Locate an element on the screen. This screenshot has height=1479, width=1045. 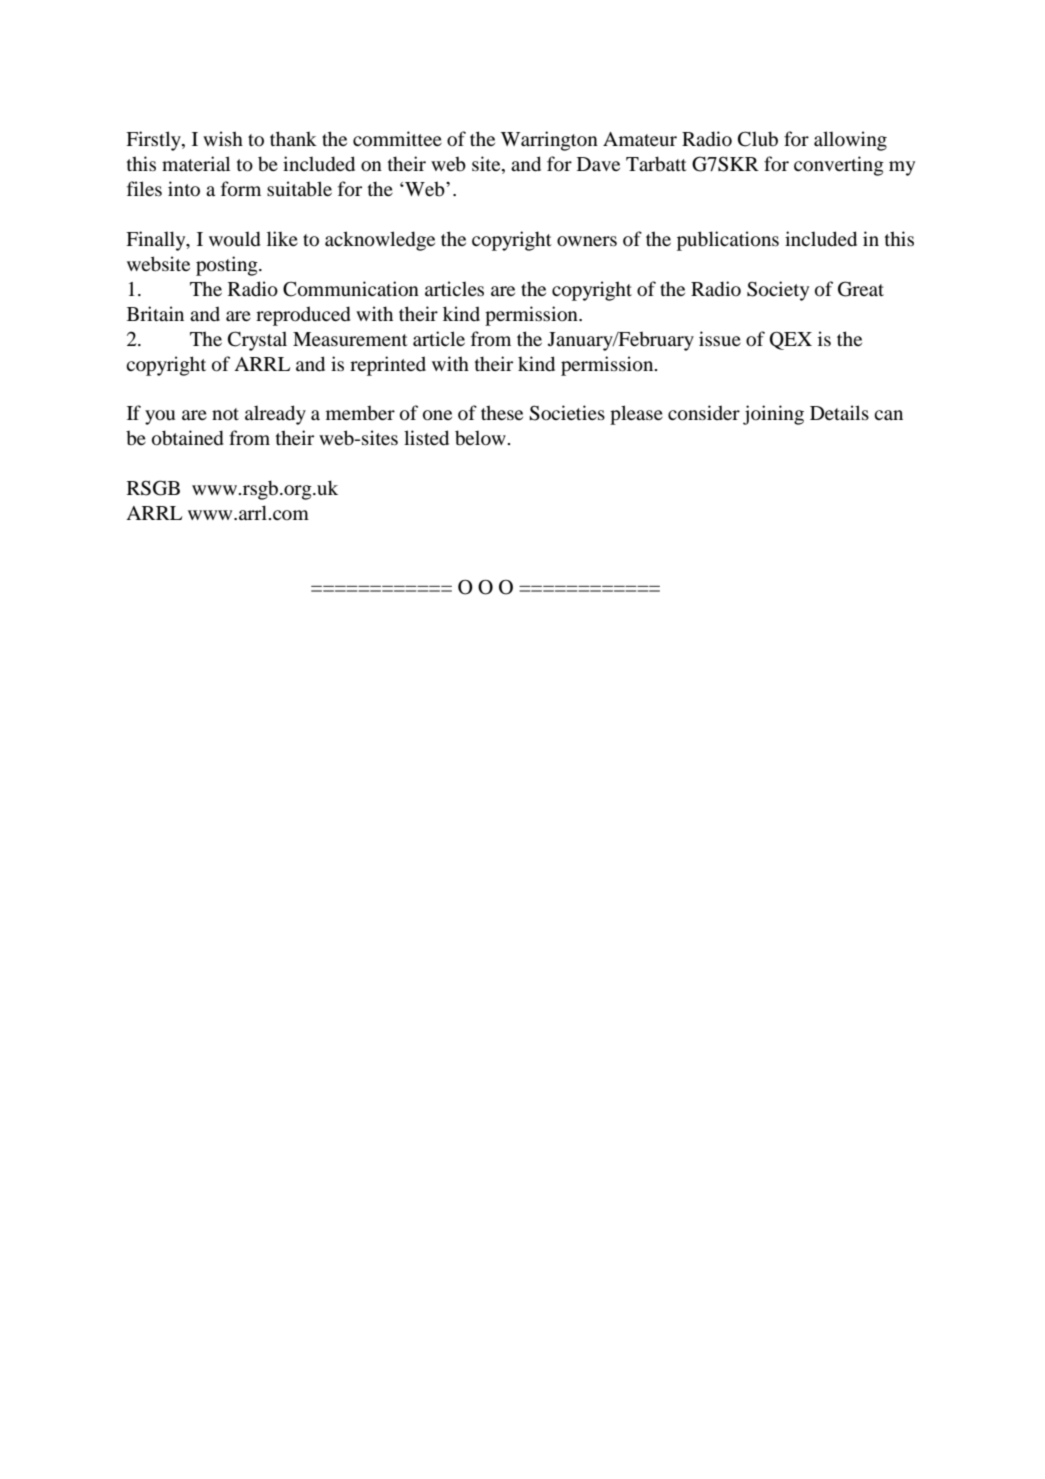
obtained is located at coordinates (188, 438).
